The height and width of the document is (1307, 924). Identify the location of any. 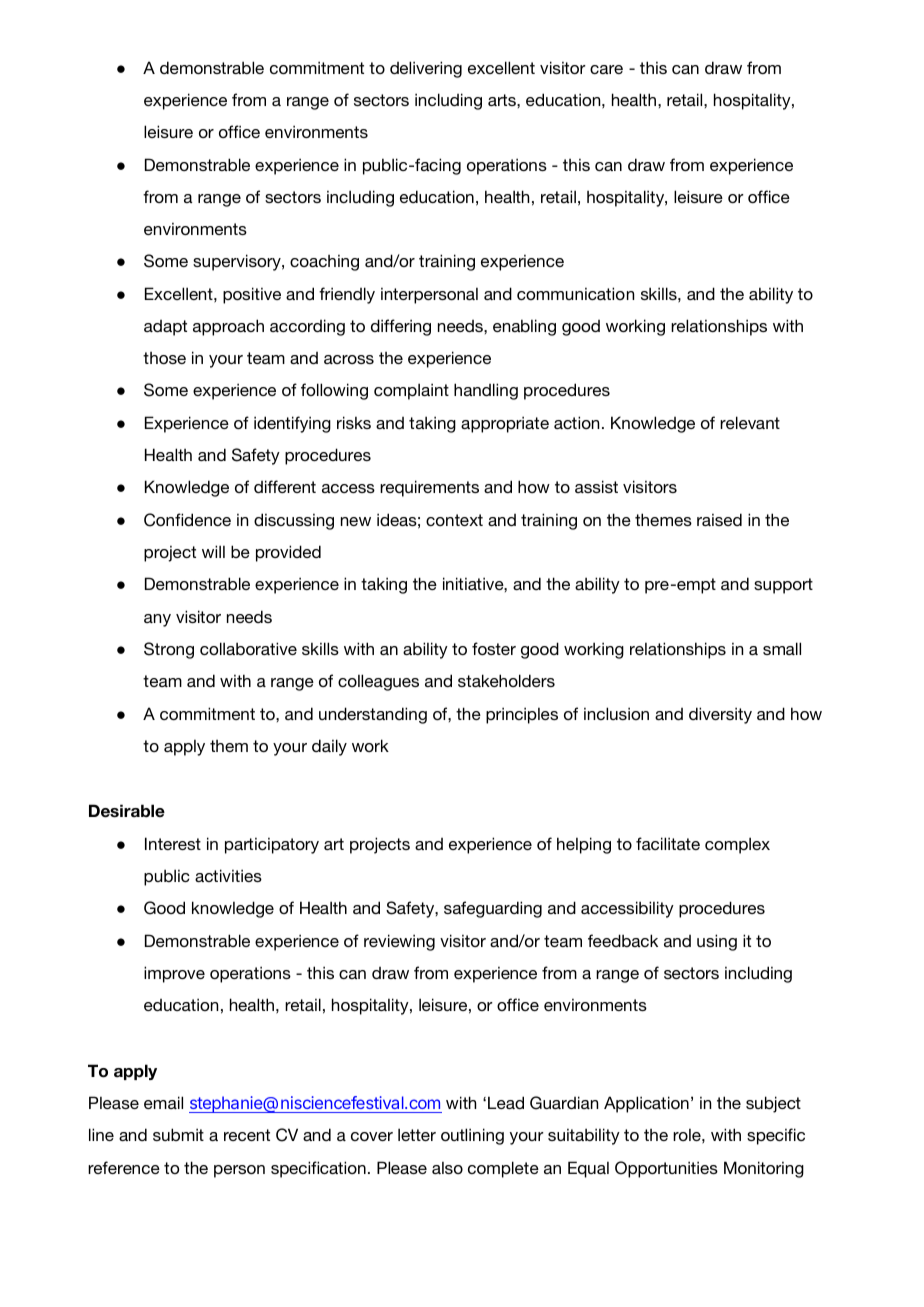
(157, 620).
